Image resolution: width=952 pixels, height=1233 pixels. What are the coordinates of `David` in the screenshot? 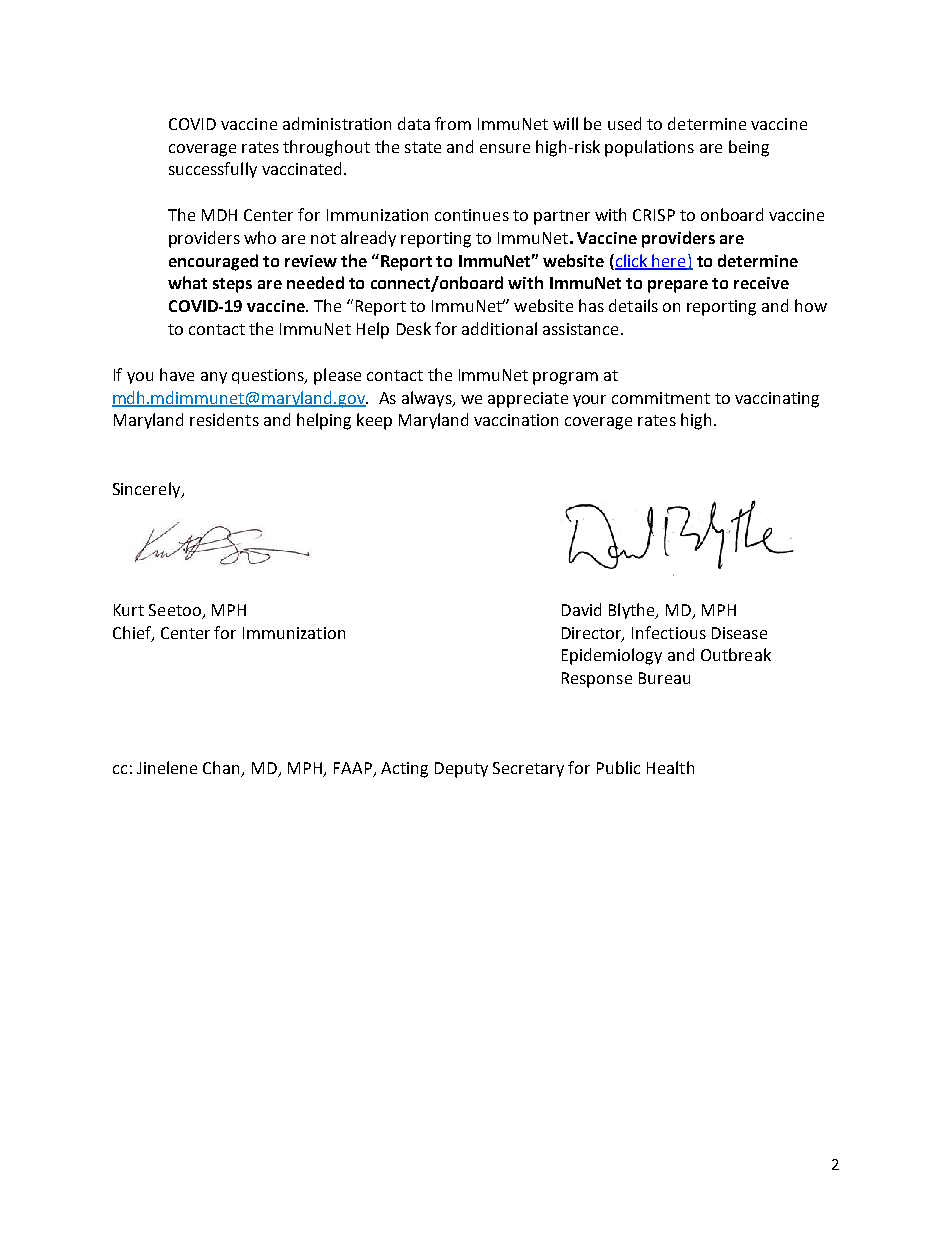 It's located at (581, 609).
